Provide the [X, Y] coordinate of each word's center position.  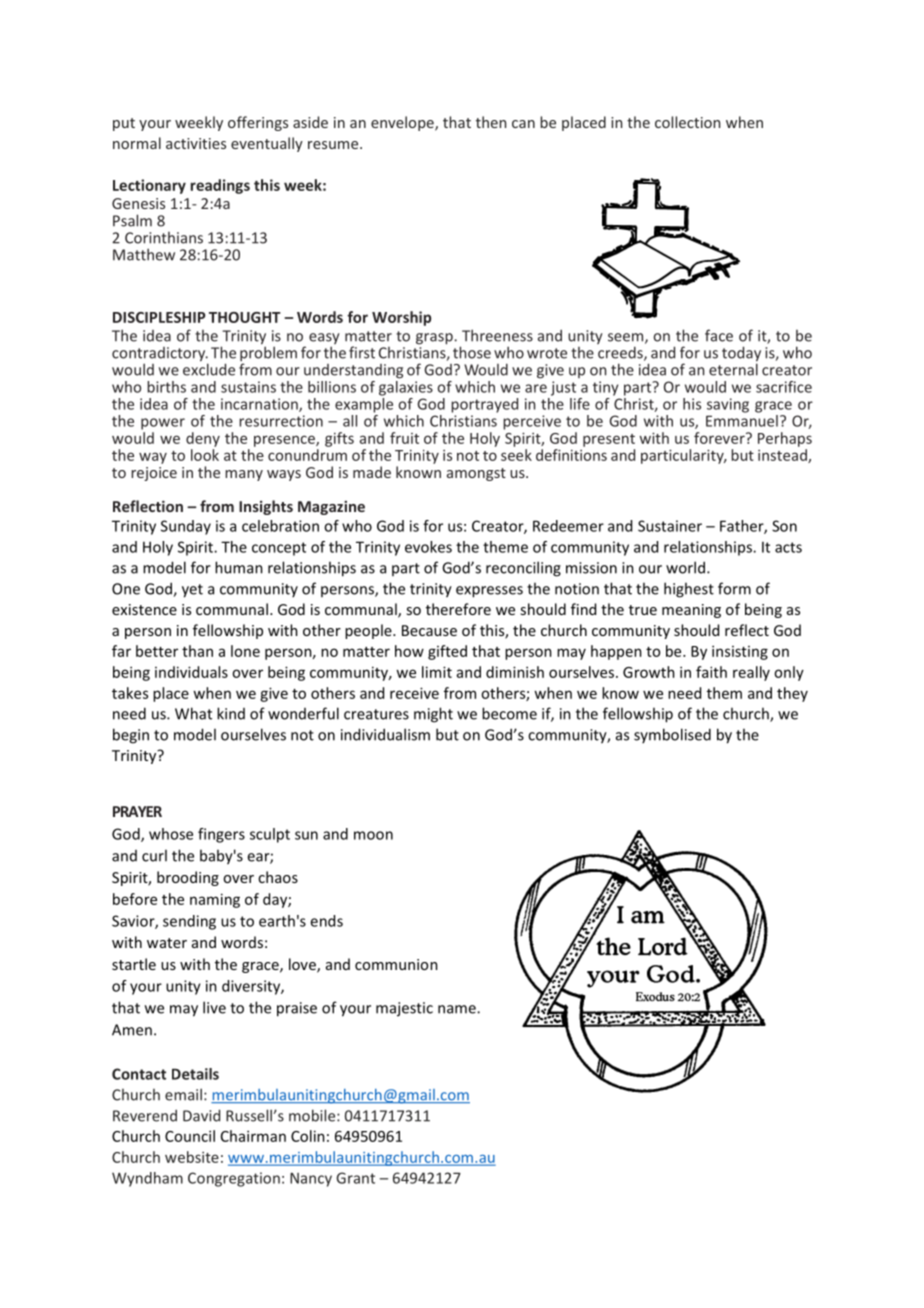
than [197, 651]
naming [215, 900]
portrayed [484, 405]
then [491, 122]
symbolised [672, 735]
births [166, 387]
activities [196, 143]
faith [711, 672]
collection [687, 122]
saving [728, 405]
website [192, 1157]
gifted [447, 652]
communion [396, 964]
